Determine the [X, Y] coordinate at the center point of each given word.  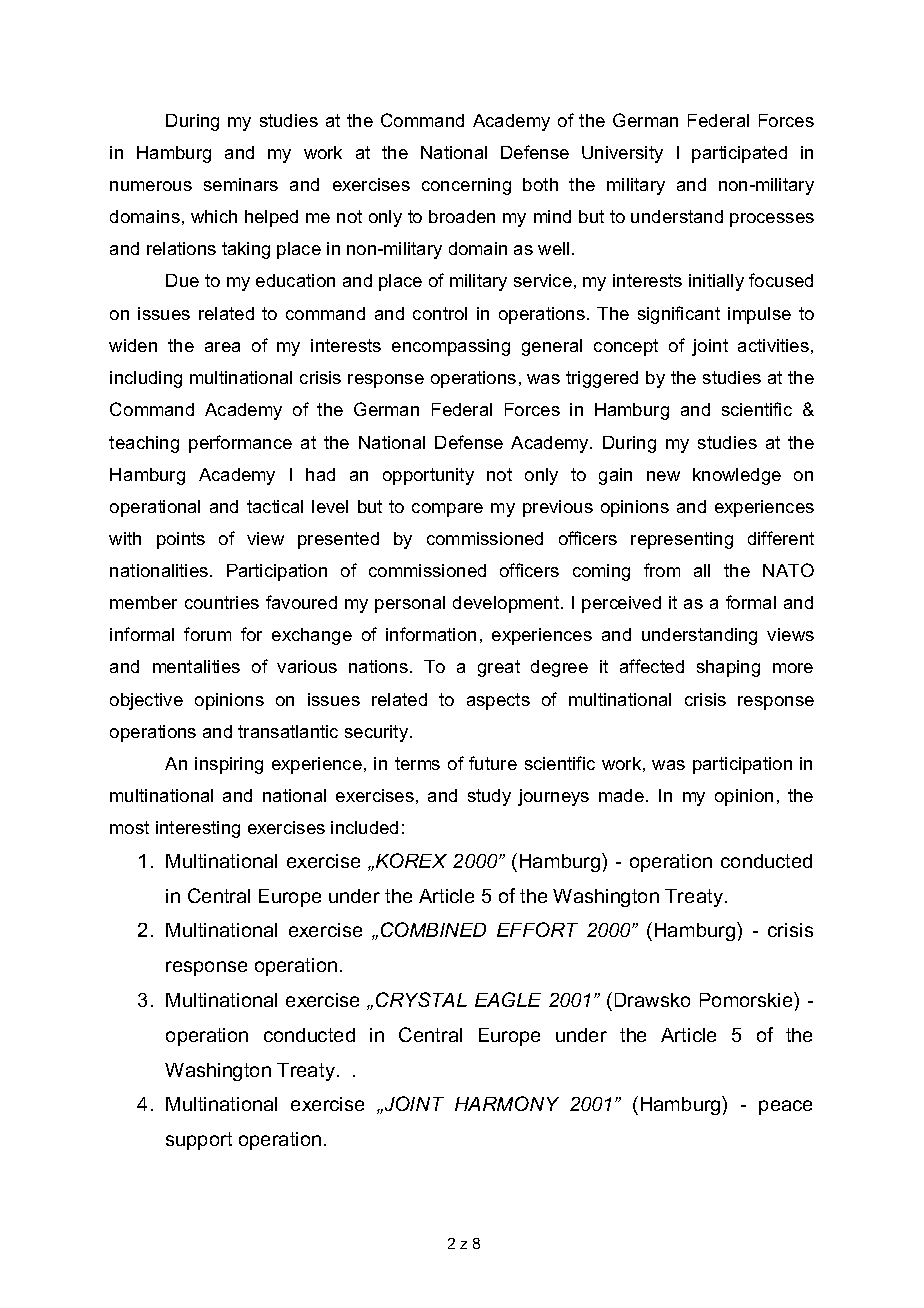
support [199, 1141]
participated [739, 154]
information [431, 634]
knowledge [737, 476]
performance [240, 444]
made [621, 795]
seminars [241, 184]
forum [207, 634]
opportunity [428, 476]
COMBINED [433, 929]
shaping [728, 668]
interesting [198, 829]
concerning [466, 186]
